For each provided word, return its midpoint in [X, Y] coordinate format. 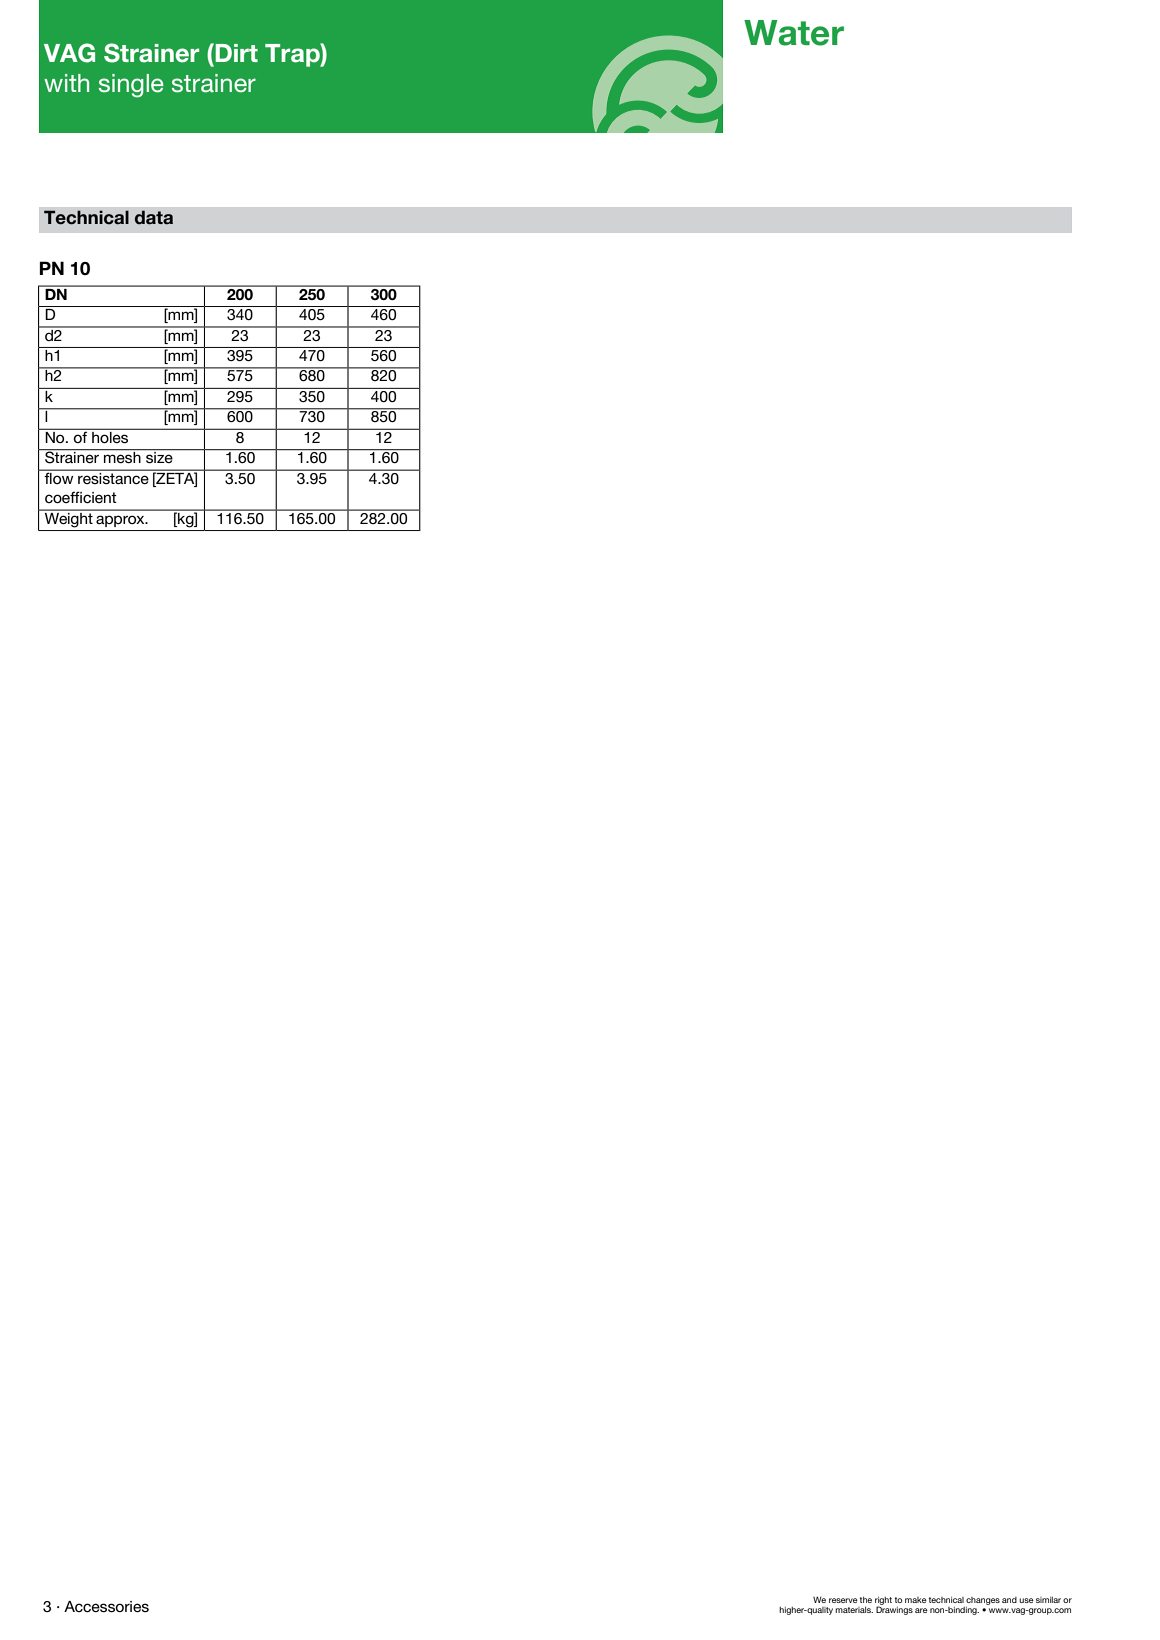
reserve [843, 1600]
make [916, 1600]
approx [121, 521]
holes [110, 436]
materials [854, 1610]
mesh [122, 457]
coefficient [81, 497]
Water [794, 33]
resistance [113, 477]
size [159, 457]
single [131, 86]
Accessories [106, 1607]
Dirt [235, 52]
